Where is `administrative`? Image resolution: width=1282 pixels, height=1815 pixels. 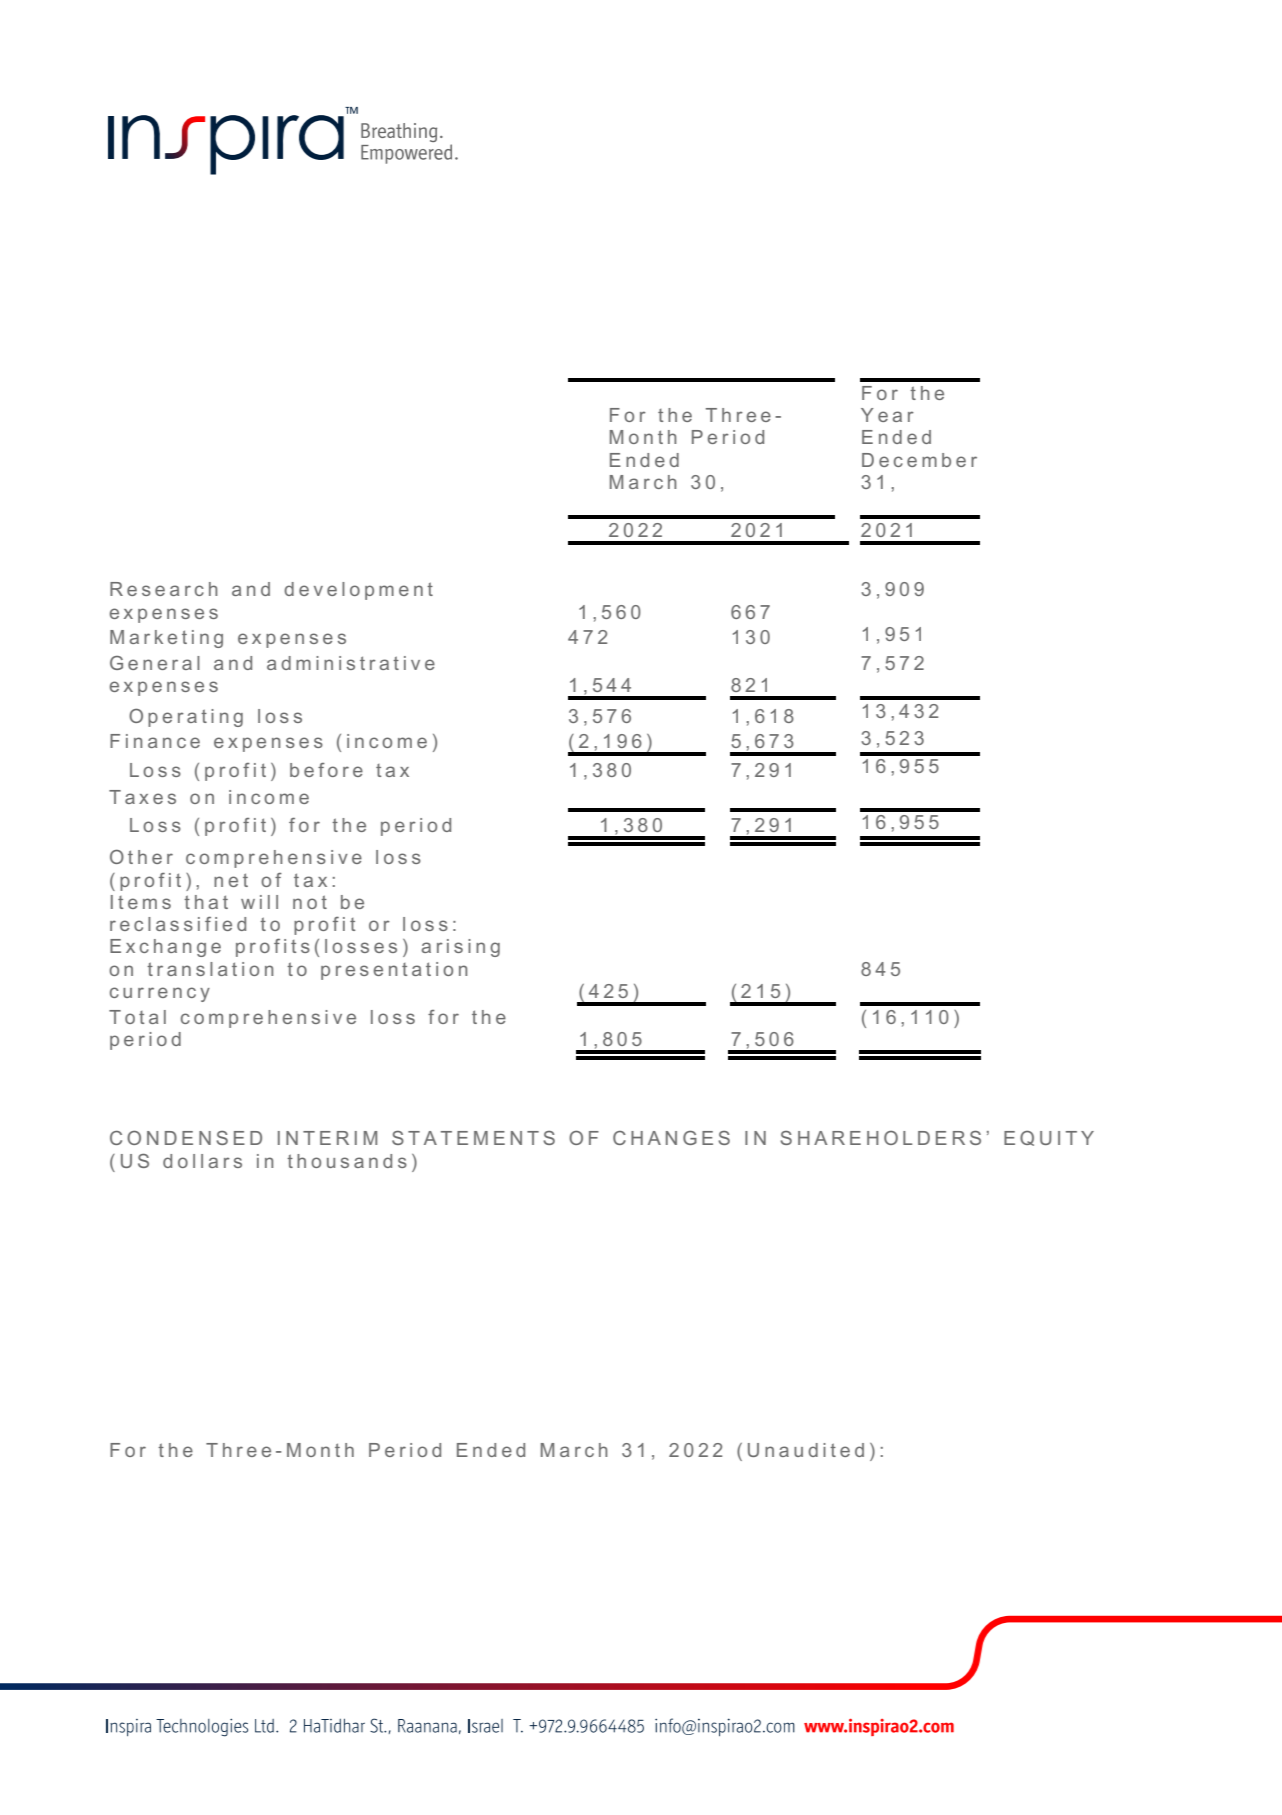 administrative is located at coordinates (351, 663).
